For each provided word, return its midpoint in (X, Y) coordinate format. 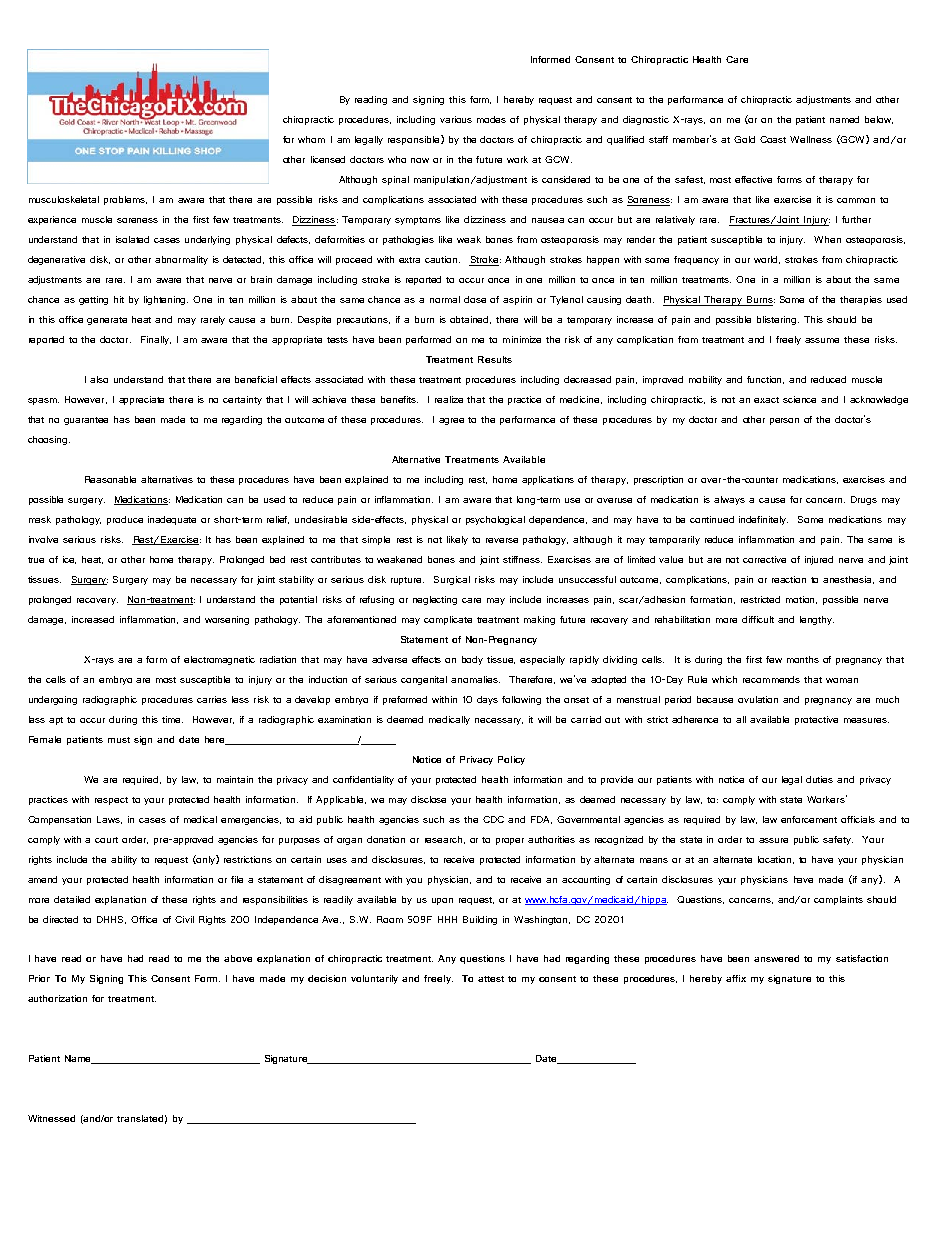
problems (125, 200)
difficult (758, 619)
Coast (773, 139)
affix (736, 978)
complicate (448, 620)
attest (491, 979)
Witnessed (51, 1118)
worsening (227, 620)
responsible (415, 140)
